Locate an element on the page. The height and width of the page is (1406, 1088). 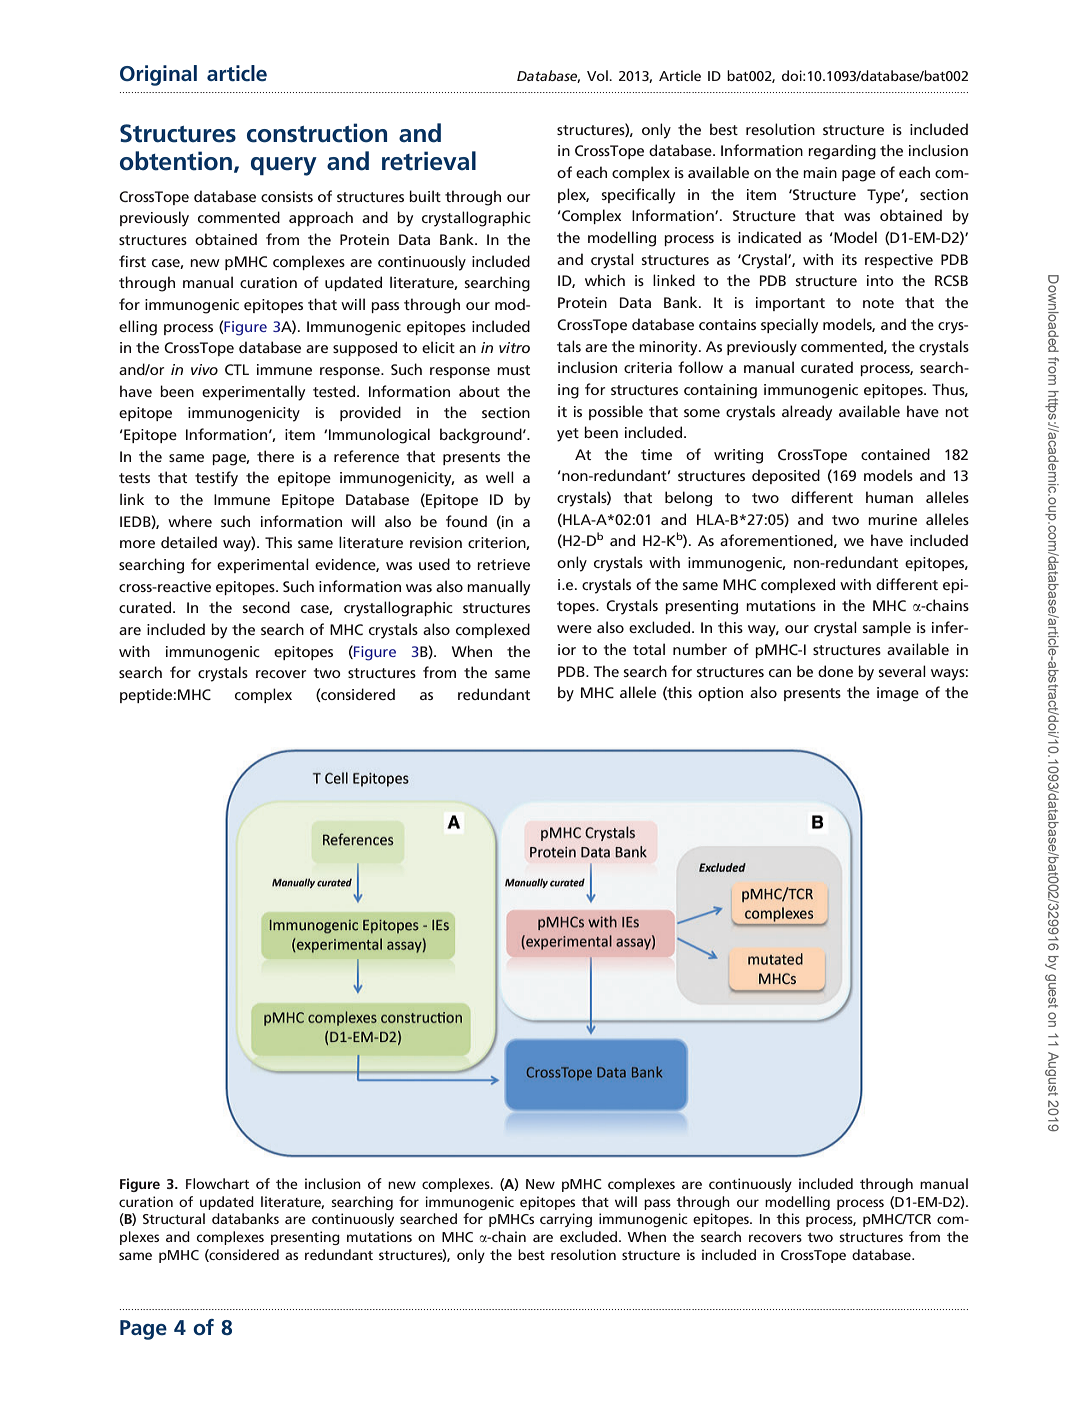
Flowchart is located at coordinates (217, 1183).
